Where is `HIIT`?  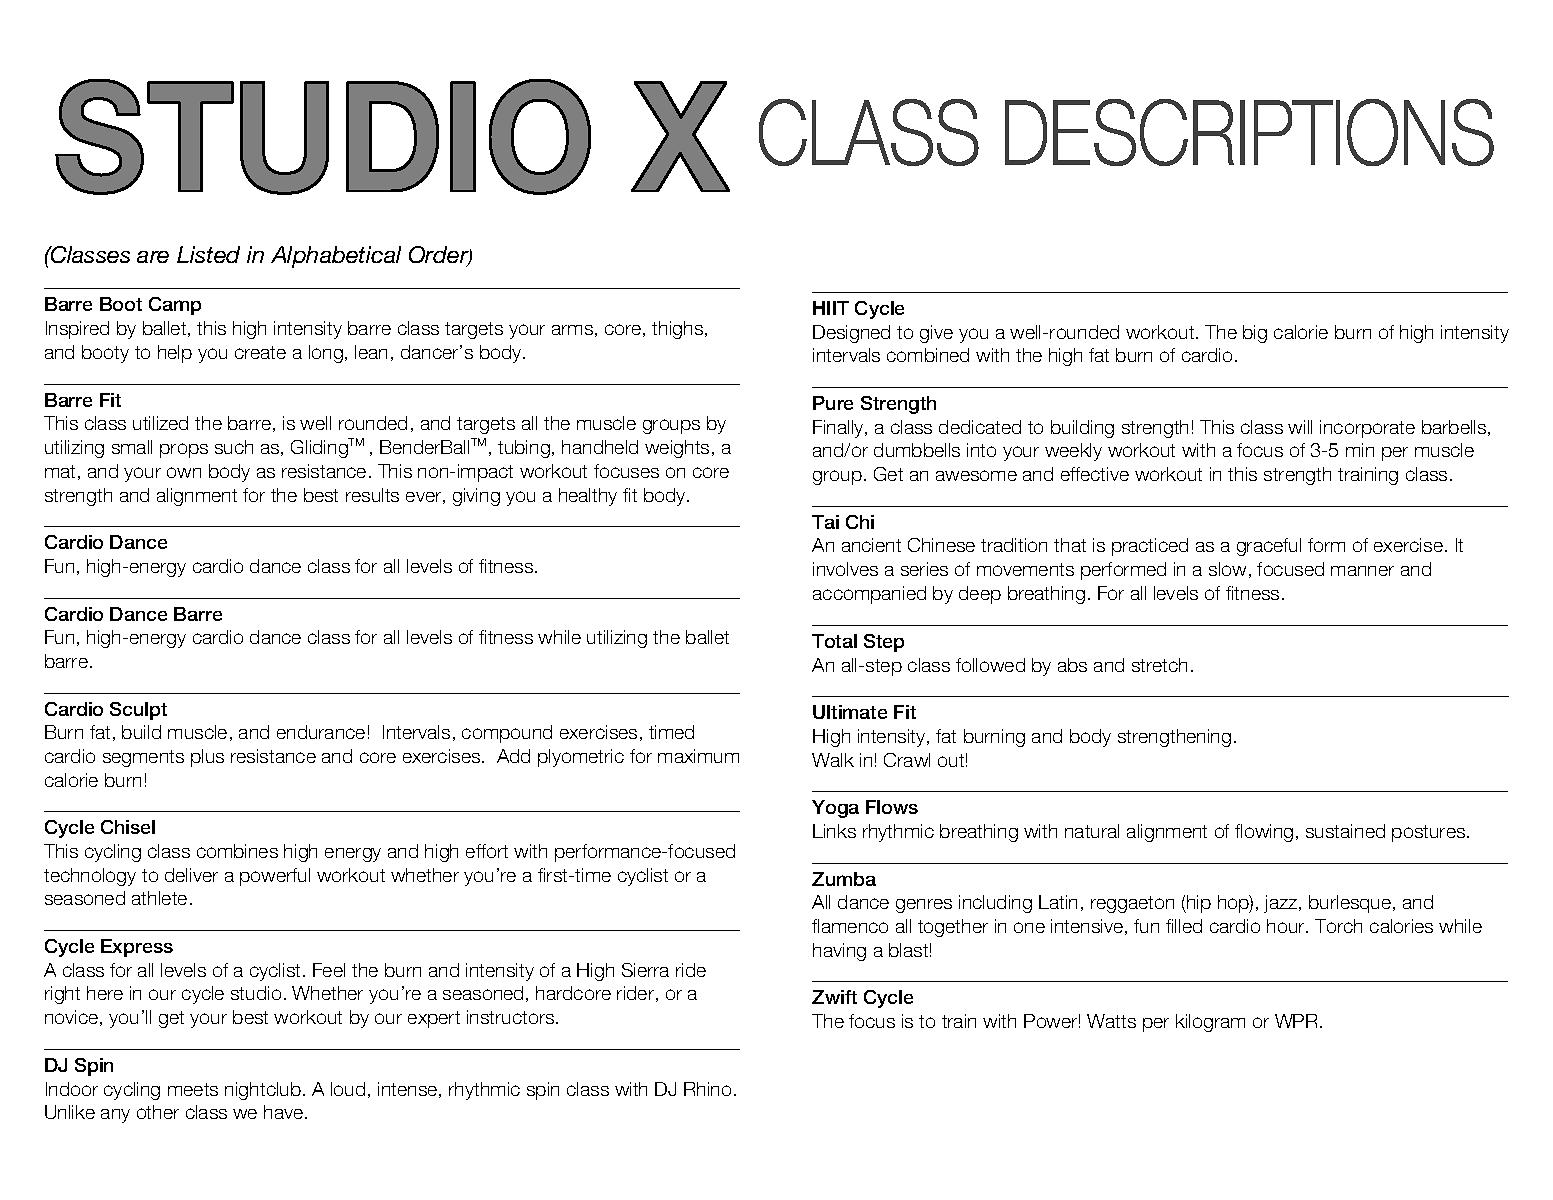 HIIT is located at coordinates (831, 308).
